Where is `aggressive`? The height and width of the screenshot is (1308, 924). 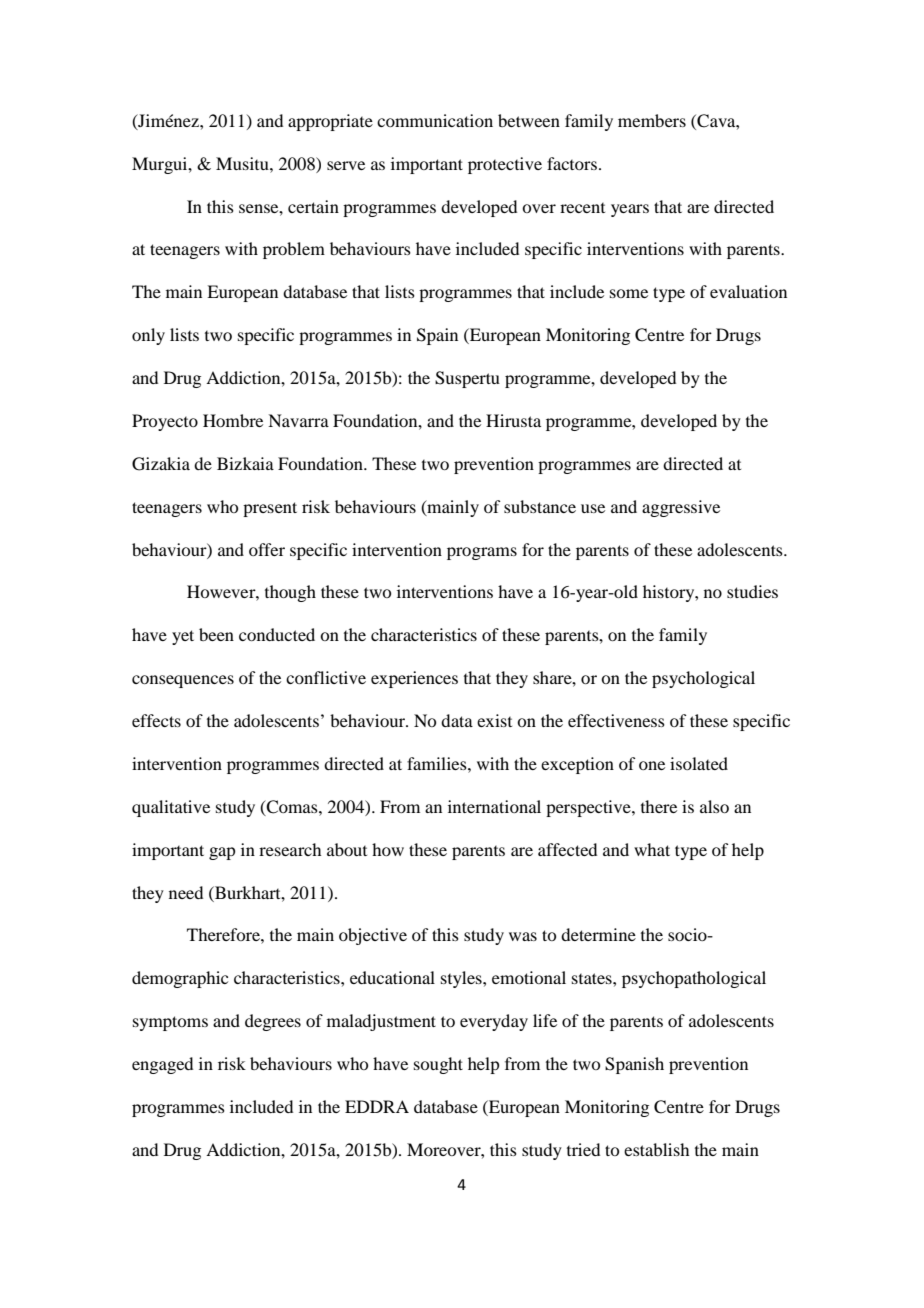 aggressive is located at coordinates (681, 508).
